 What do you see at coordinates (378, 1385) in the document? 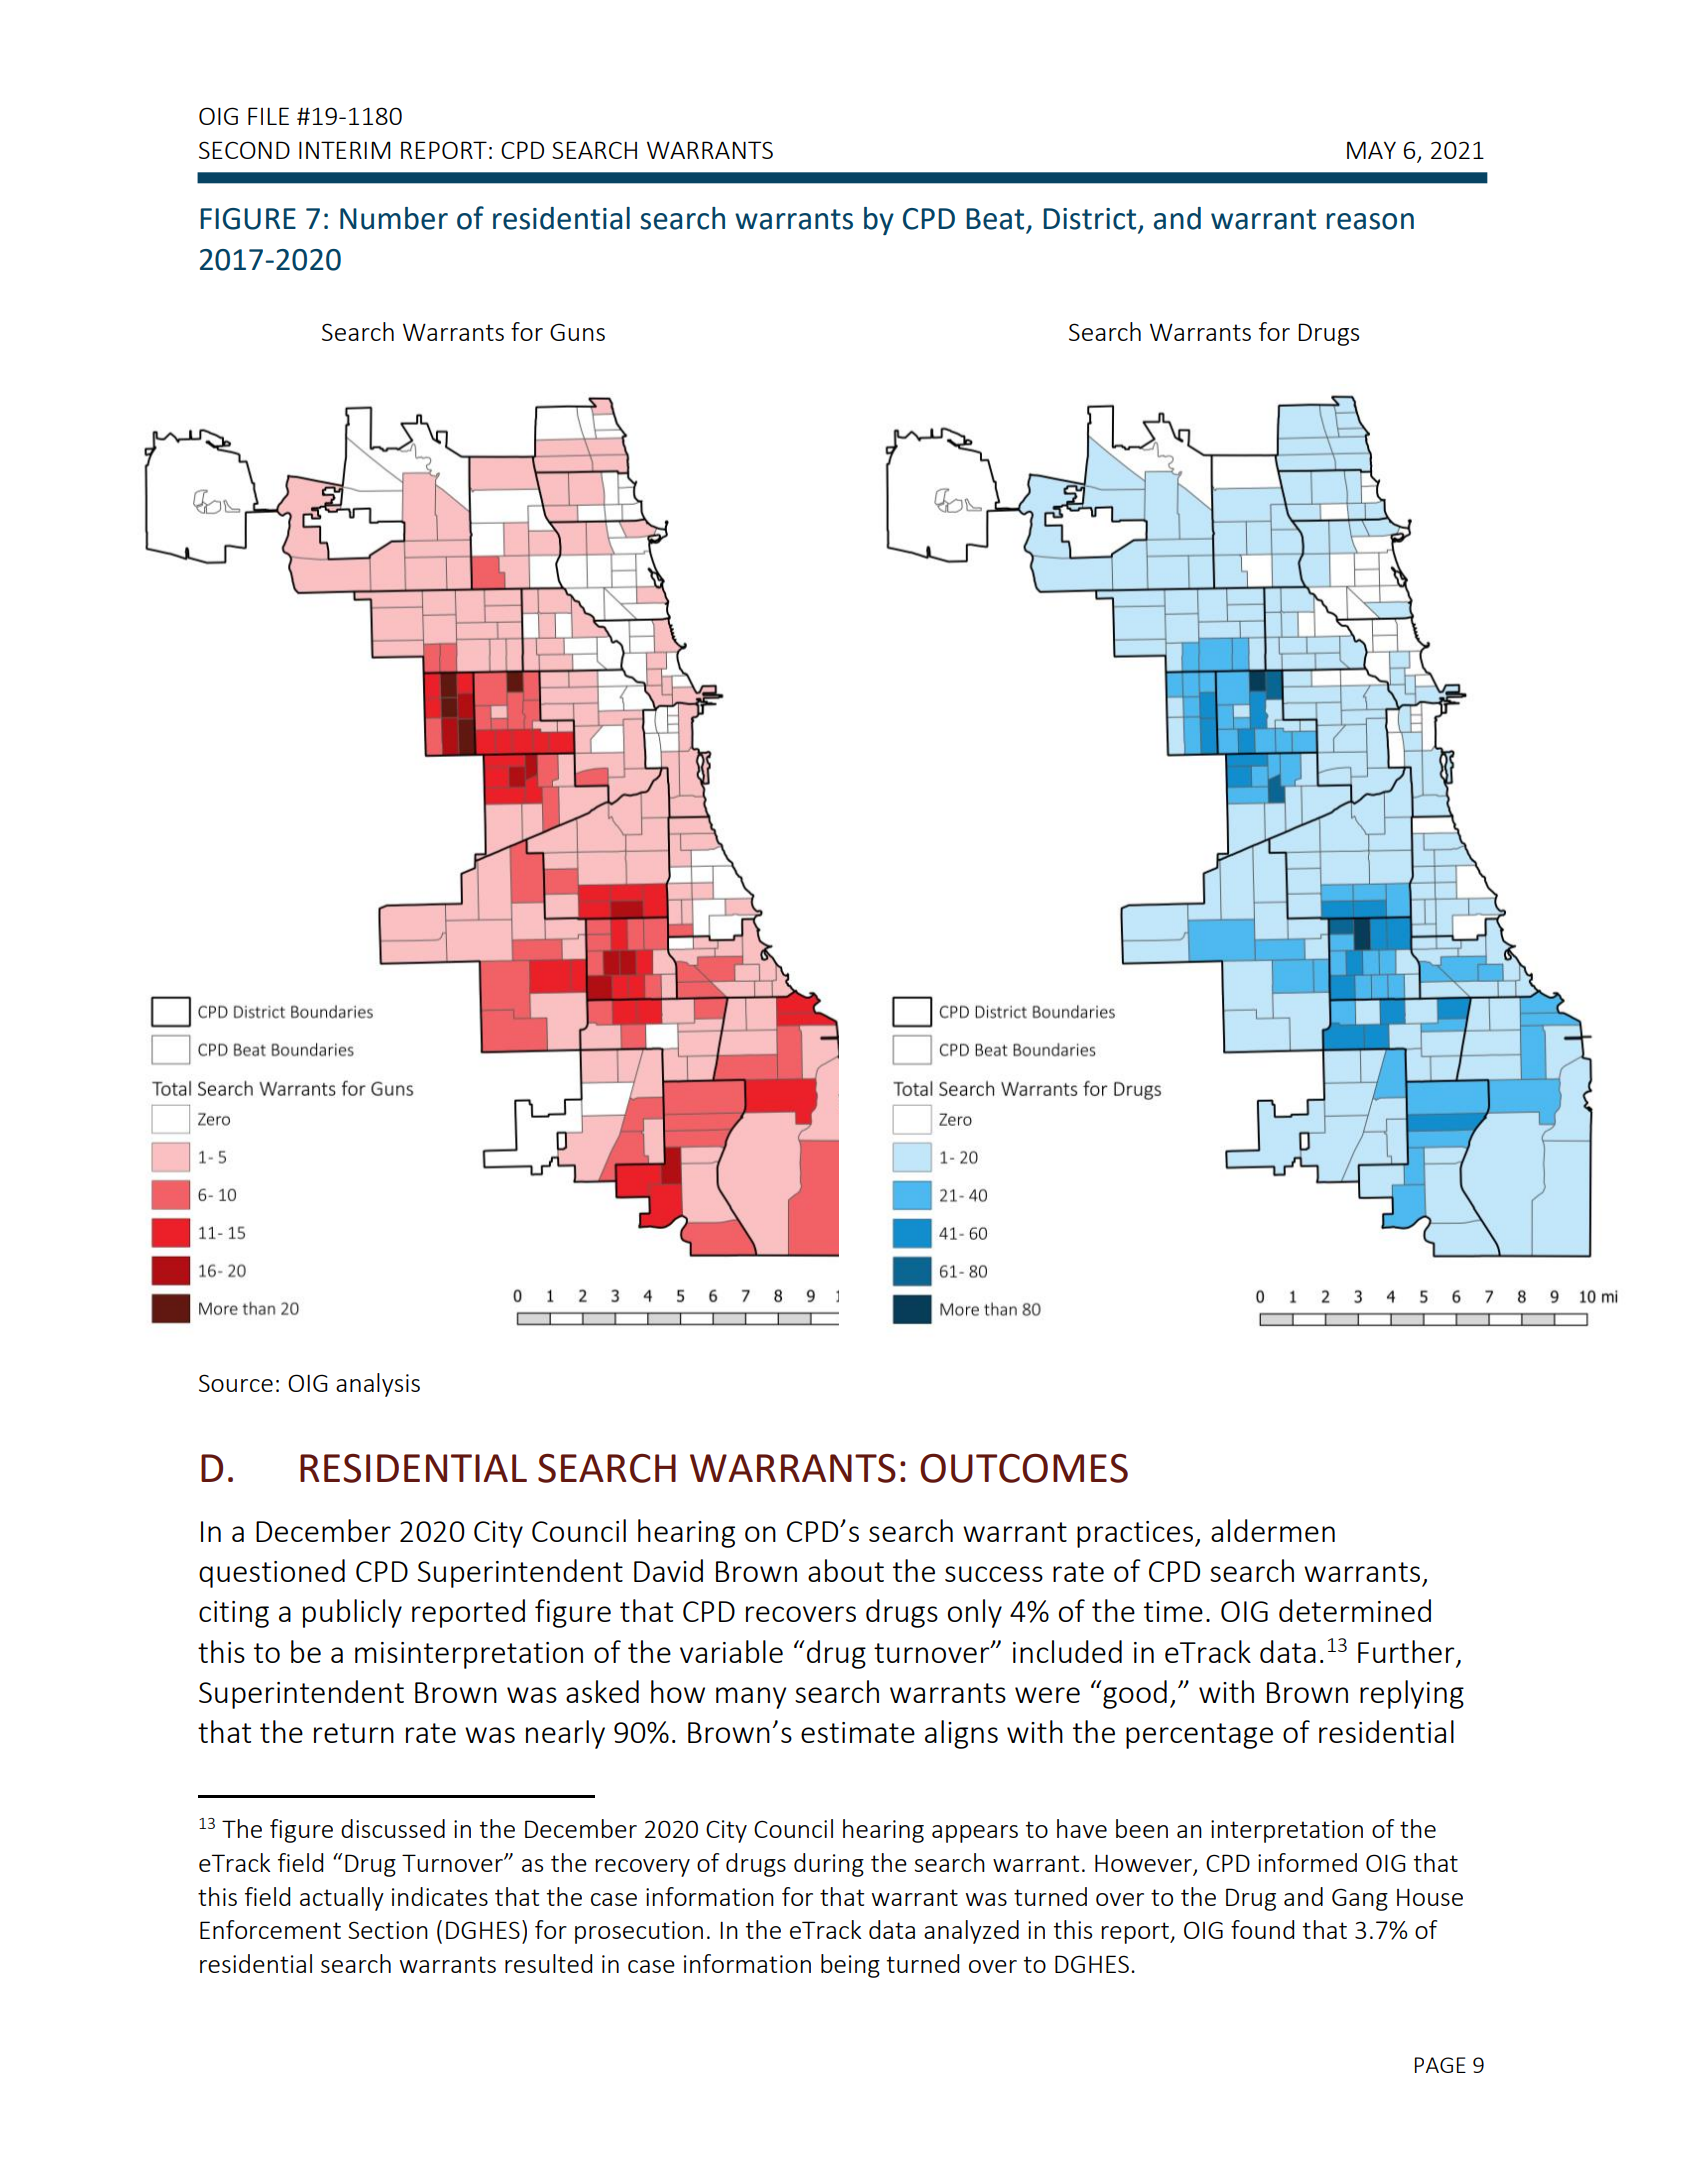
I see `analysis` at bounding box center [378, 1385].
